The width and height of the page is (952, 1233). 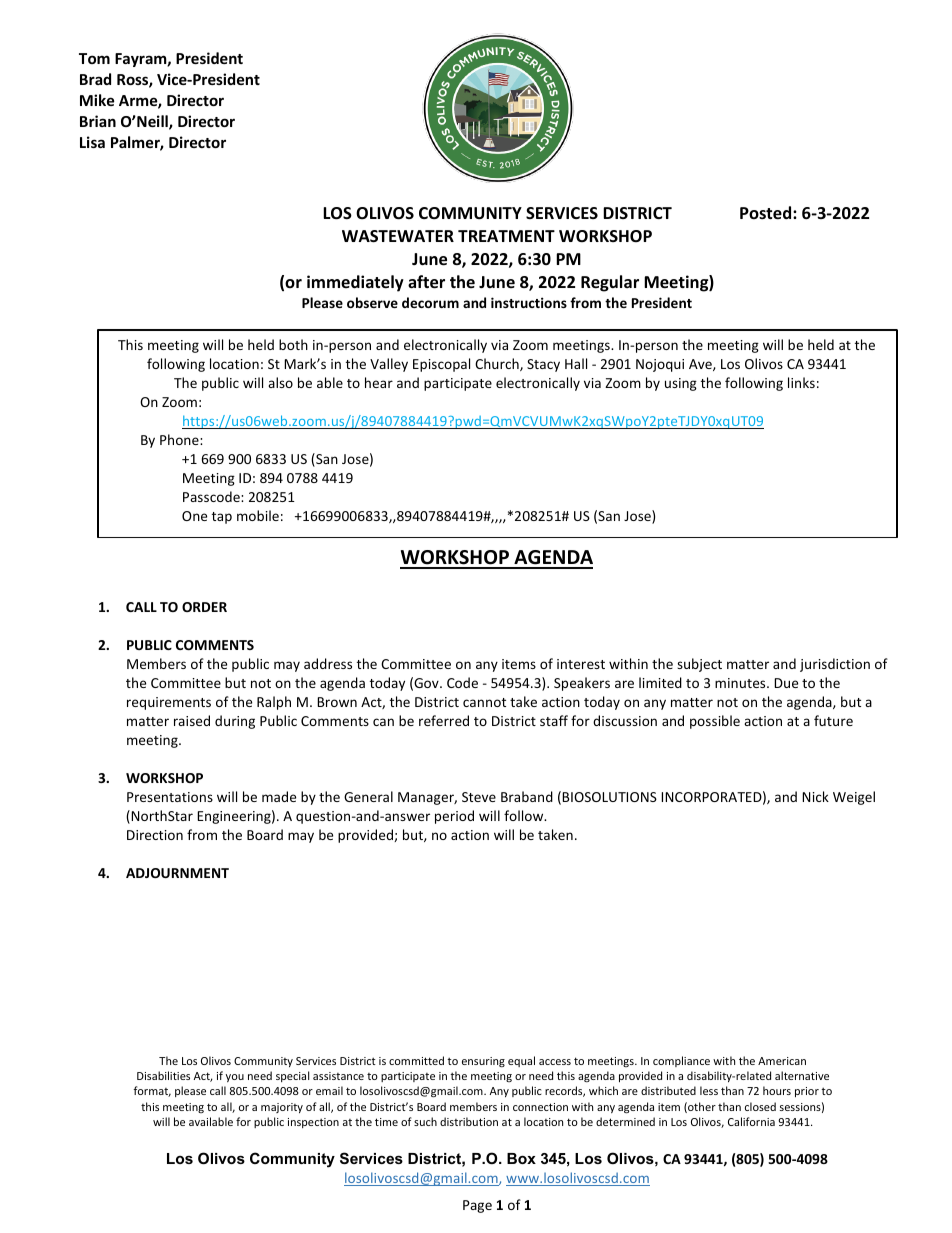 What do you see at coordinates (815, 796) in the page?
I see `Nick` at bounding box center [815, 796].
